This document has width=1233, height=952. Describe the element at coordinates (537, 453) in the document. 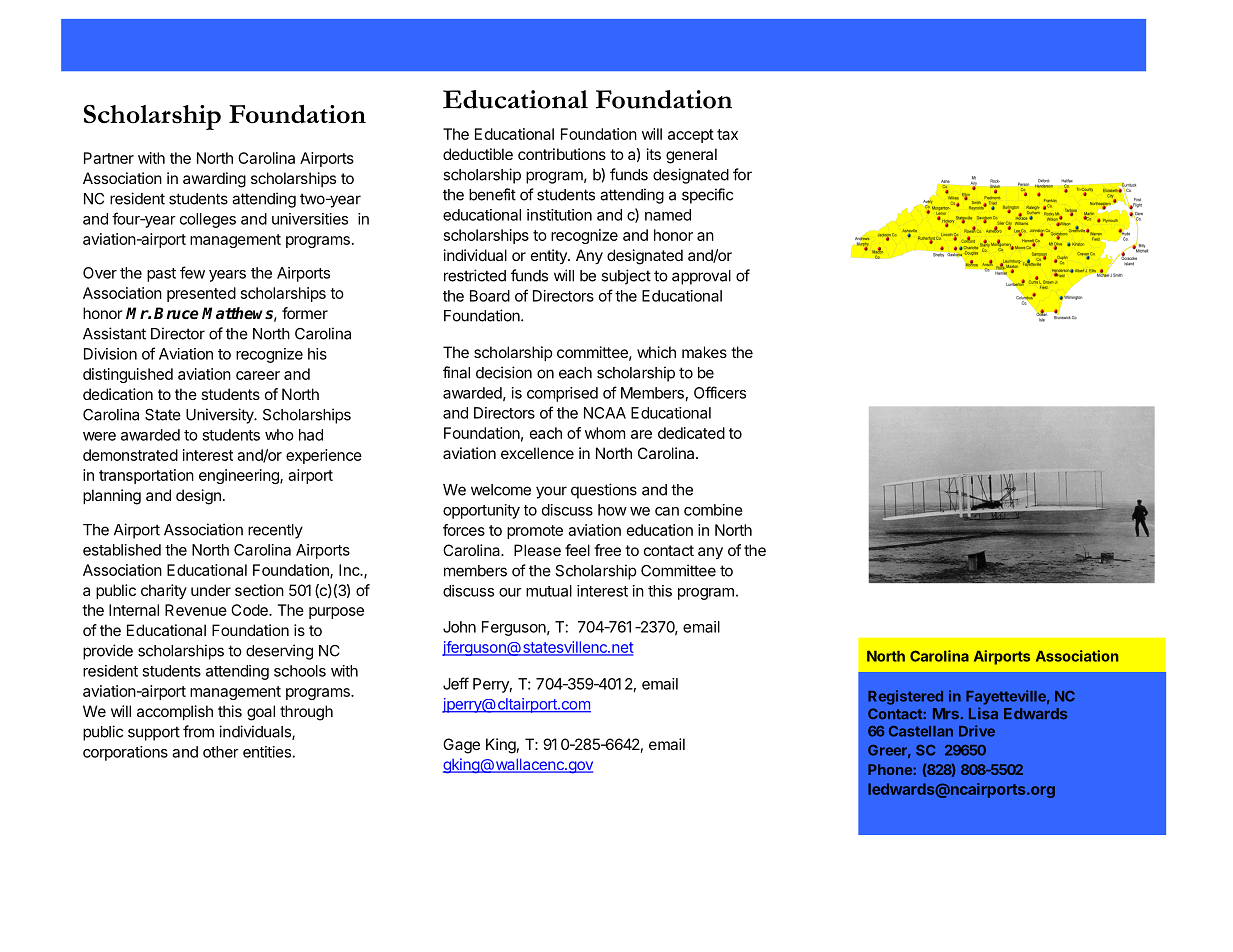

I see `excellence` at that location.
